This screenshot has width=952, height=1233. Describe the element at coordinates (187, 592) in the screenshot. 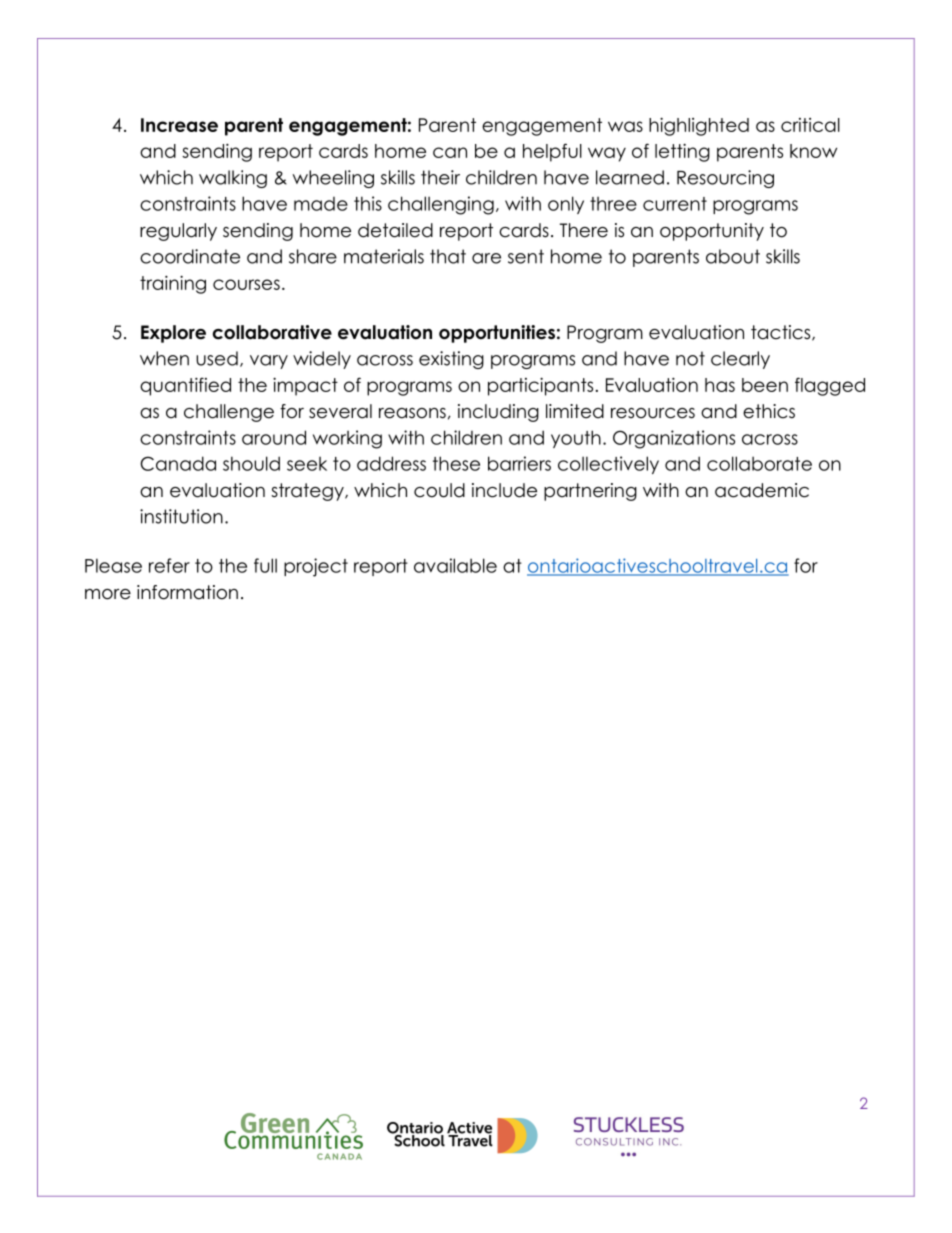

I see `information` at that location.
